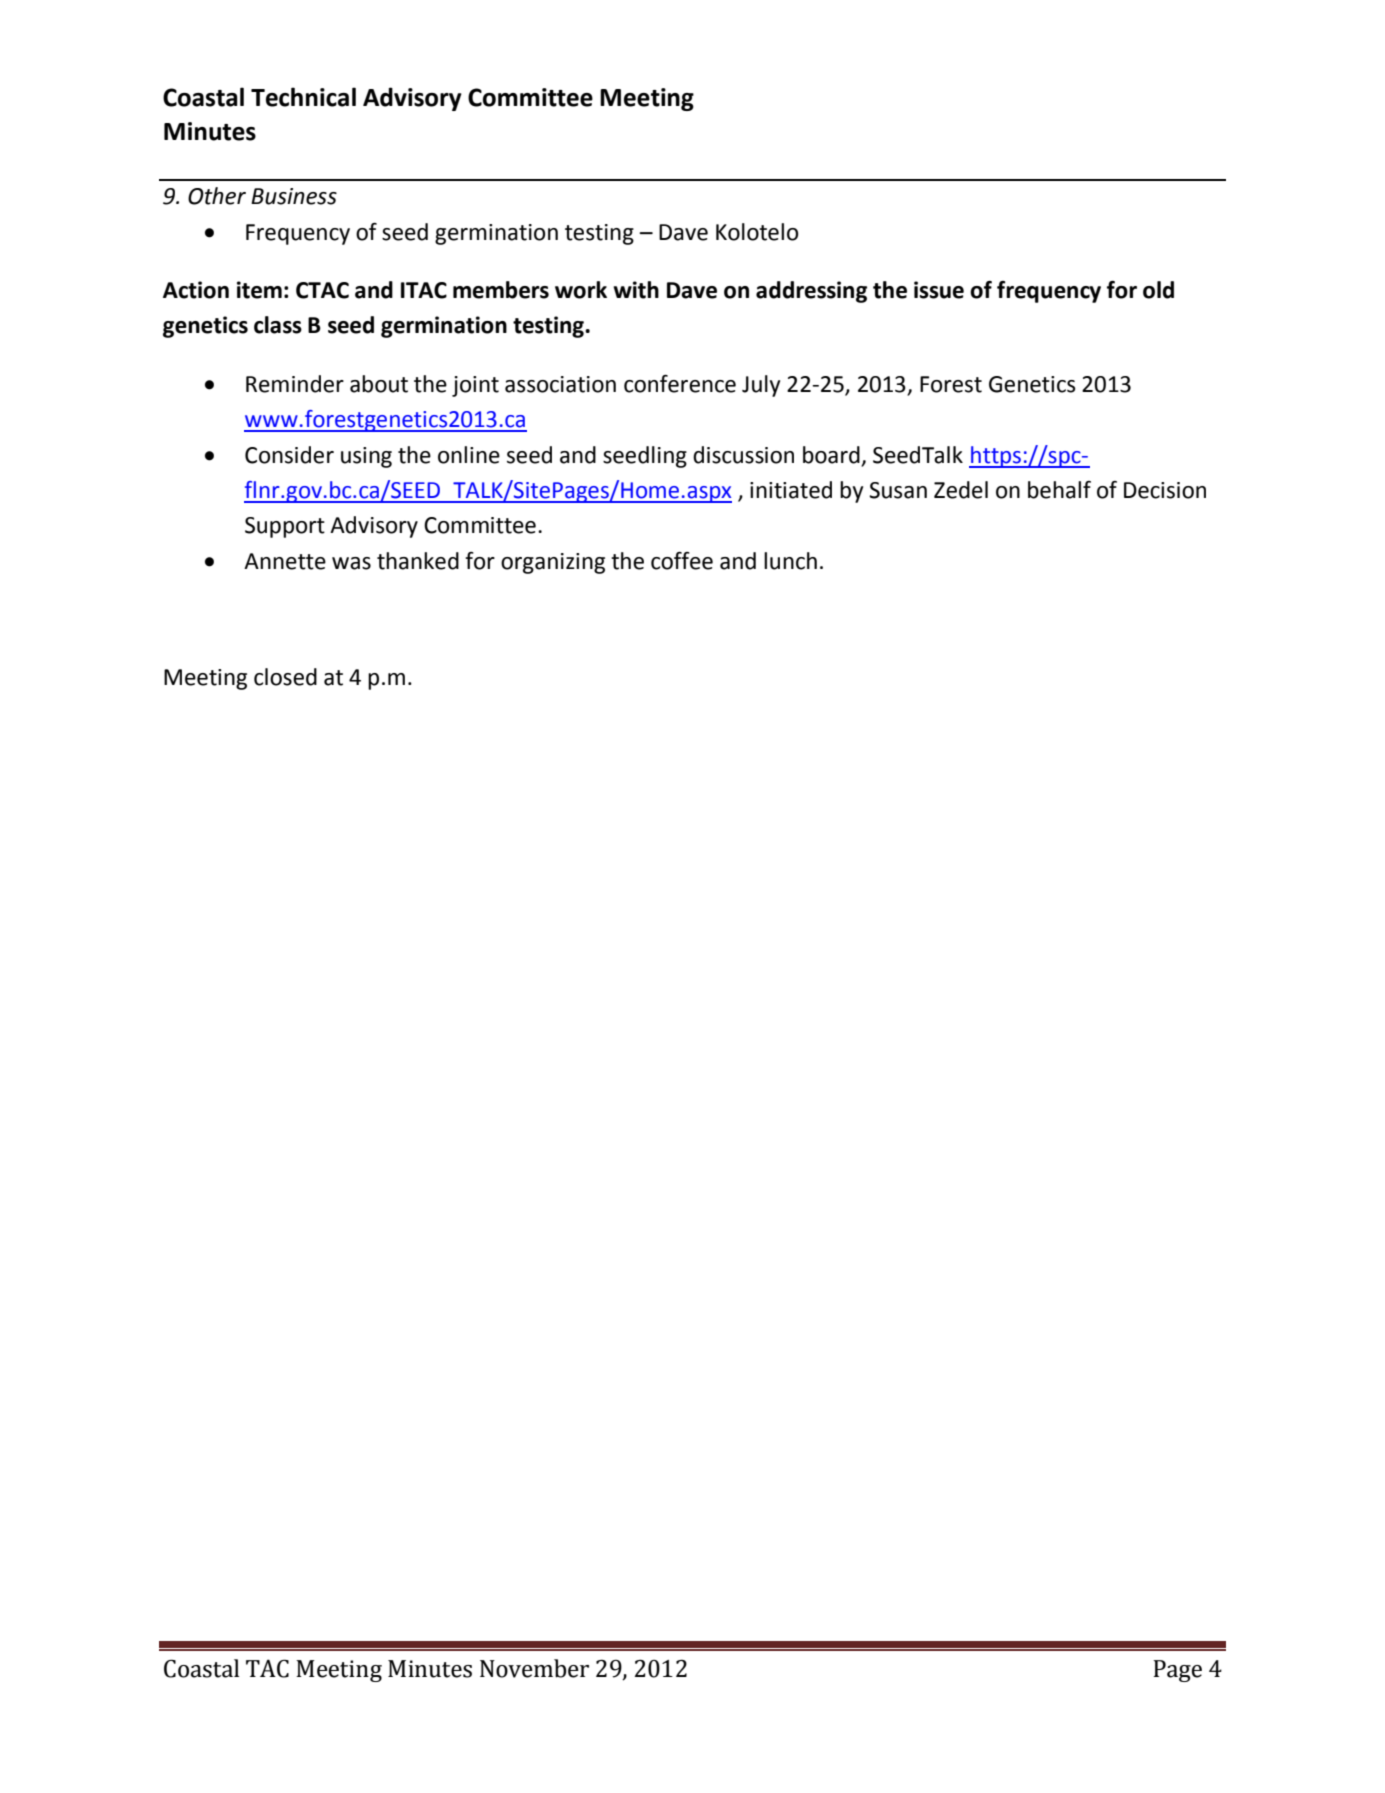 Image resolution: width=1385 pixels, height=1793 pixels. I want to click on behalf, so click(1059, 490).
